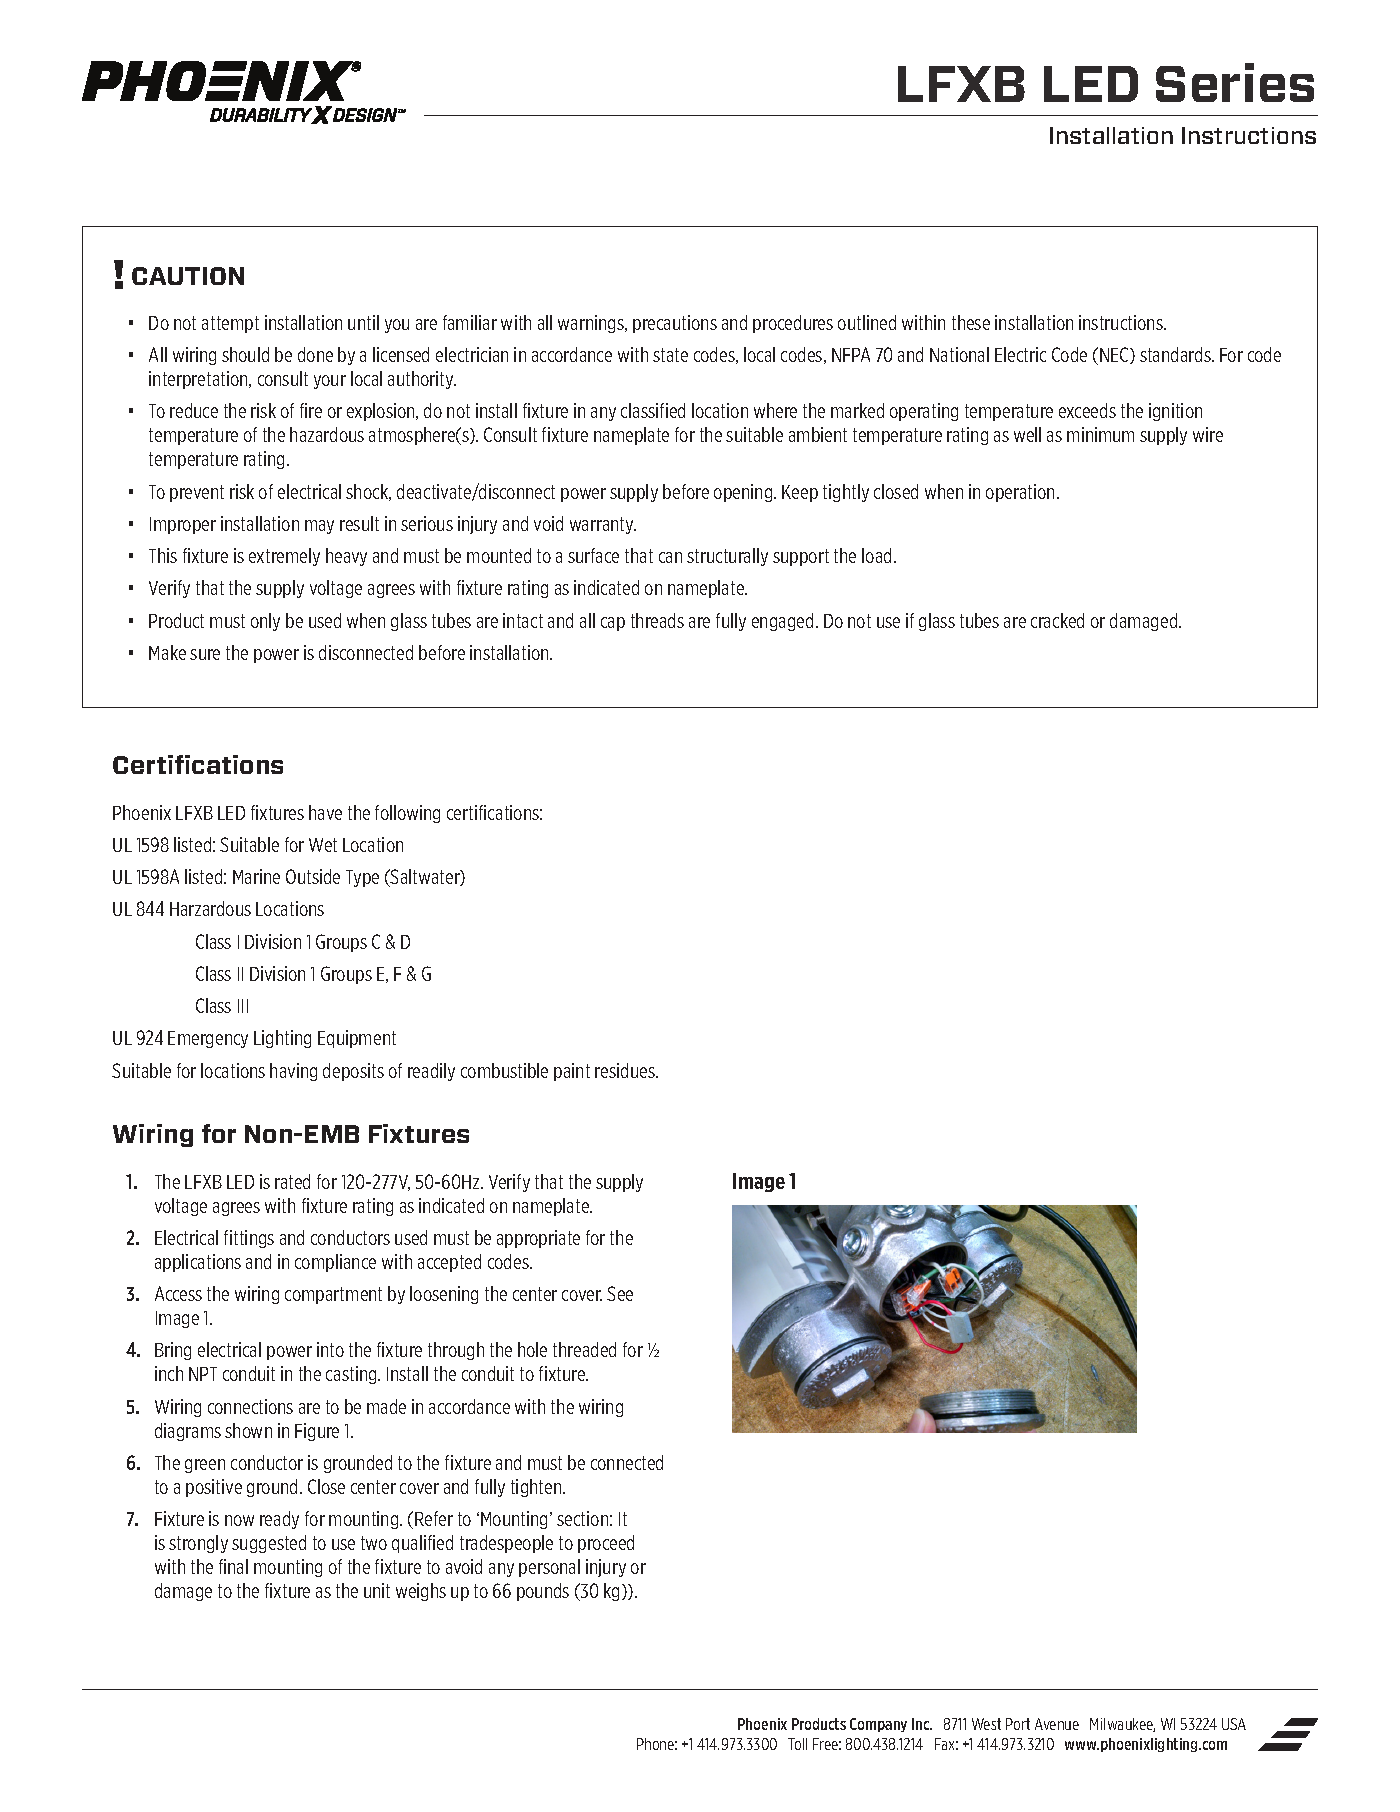 Image resolution: width=1400 pixels, height=1812 pixels. Describe the element at coordinates (1057, 620) in the document. I see `cracked` at that location.
